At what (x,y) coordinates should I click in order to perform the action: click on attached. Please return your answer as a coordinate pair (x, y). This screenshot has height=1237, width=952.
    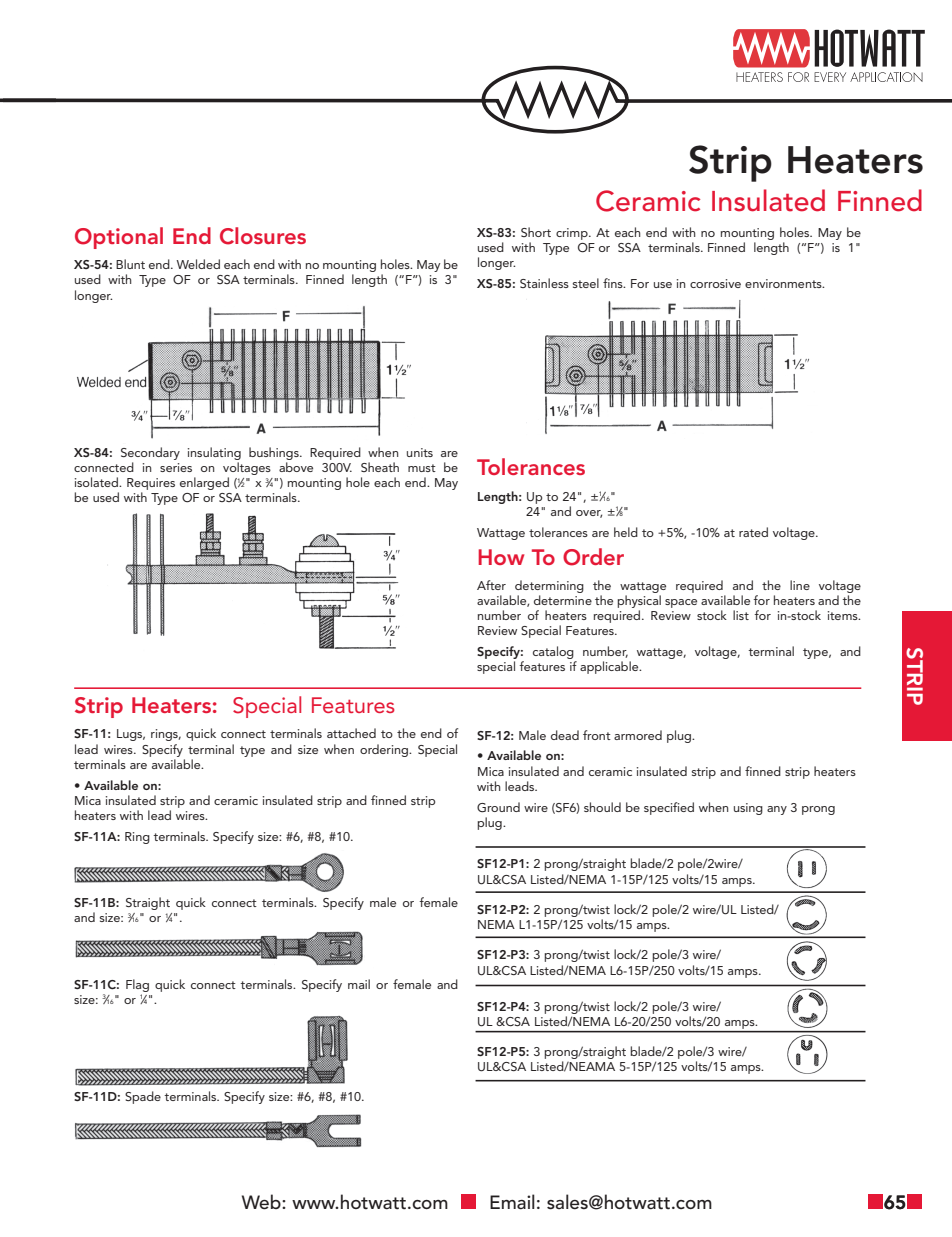
    Looking at the image, I should click on (351, 733).
